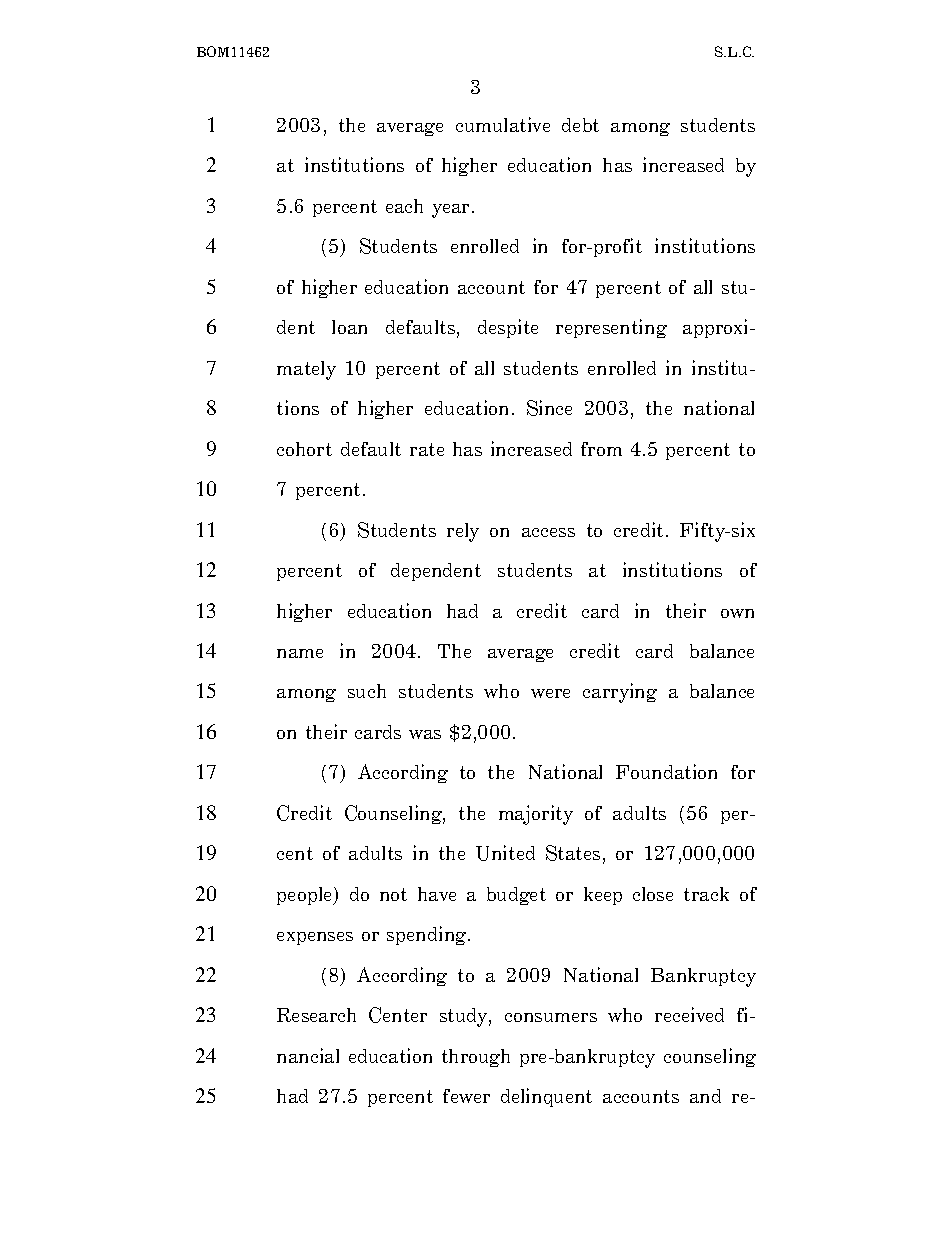  I want to click on Foundation, so click(666, 771).
